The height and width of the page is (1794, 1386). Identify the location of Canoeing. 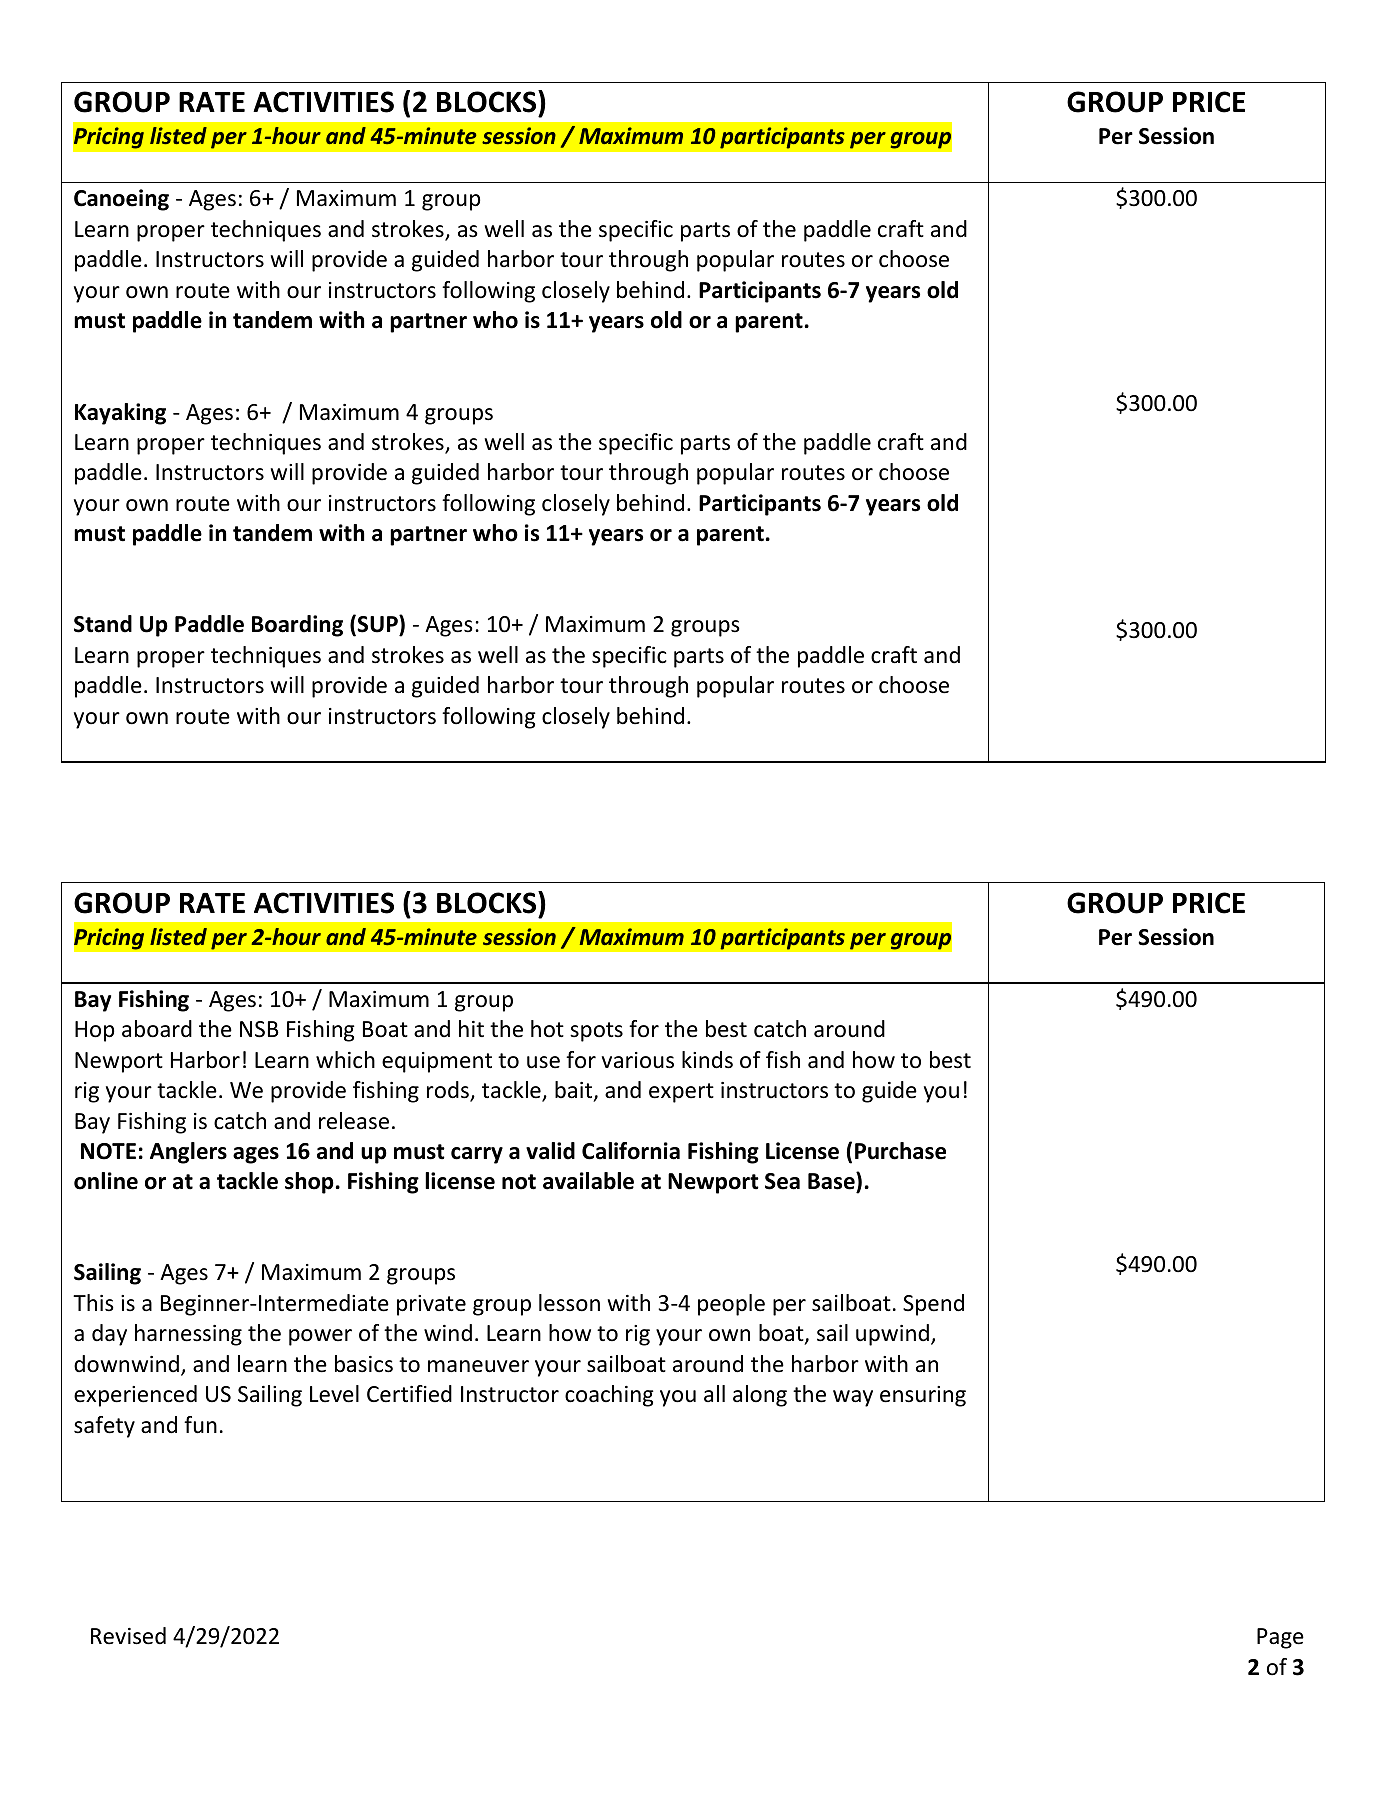
(121, 200).
